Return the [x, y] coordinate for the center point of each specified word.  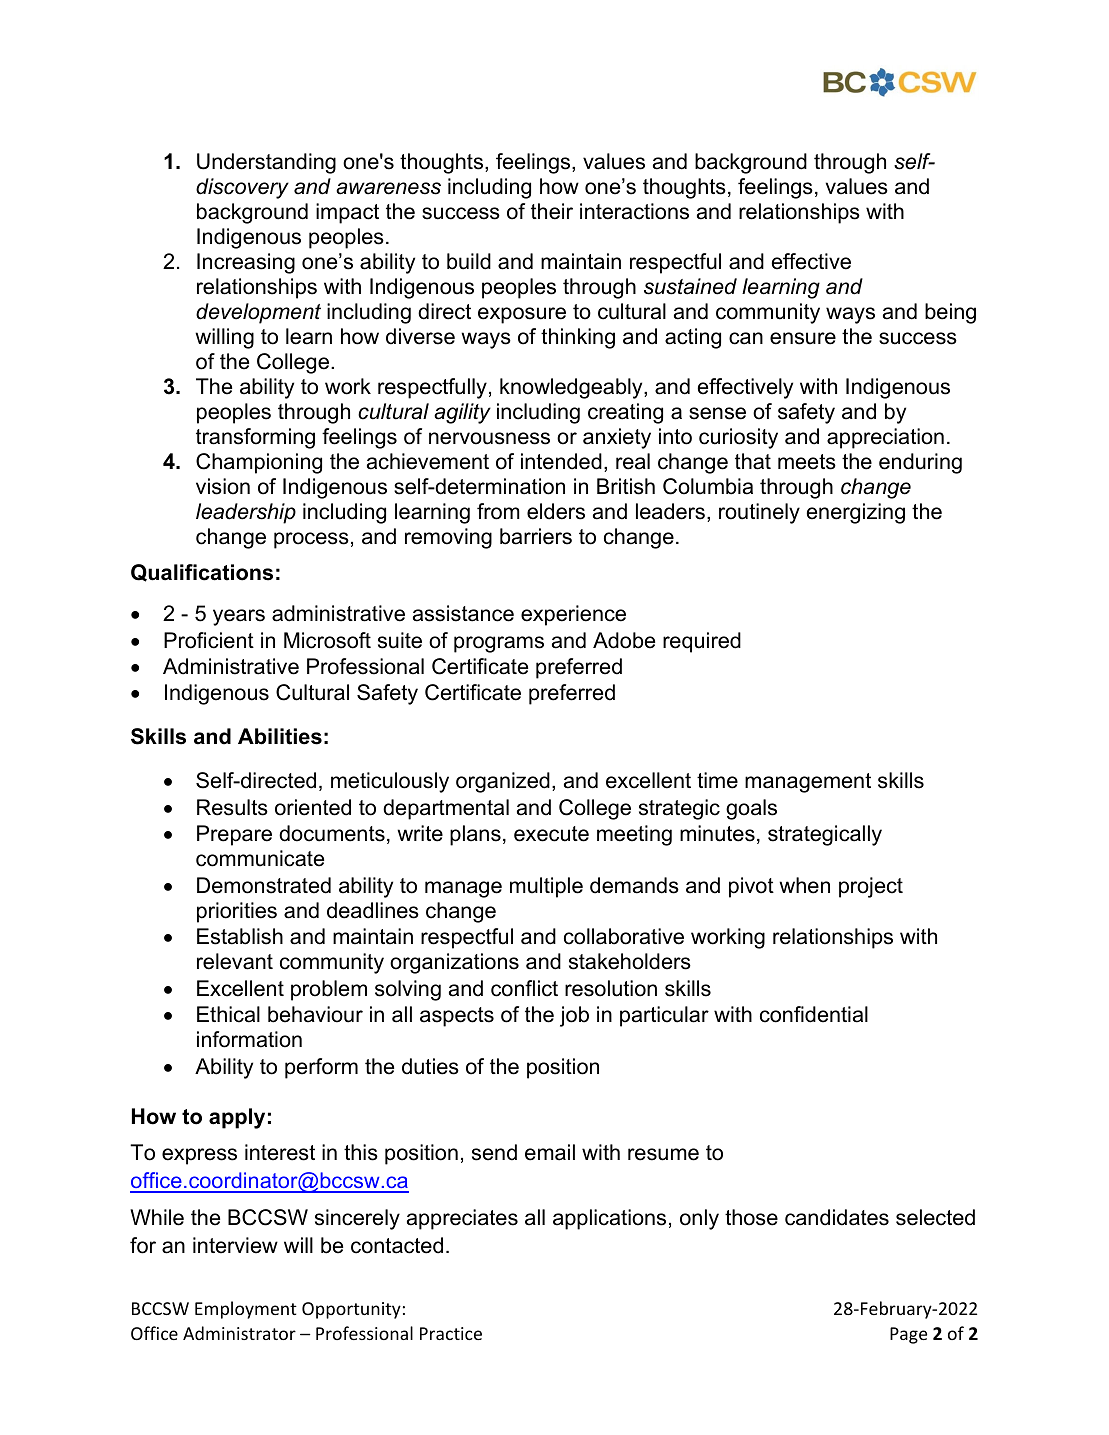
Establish [240, 936]
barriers [536, 536]
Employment [246, 1310]
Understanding [266, 163]
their [552, 211]
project [871, 887]
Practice [451, 1333]
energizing [856, 513]
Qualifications [202, 573]
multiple [546, 887]
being [950, 313]
